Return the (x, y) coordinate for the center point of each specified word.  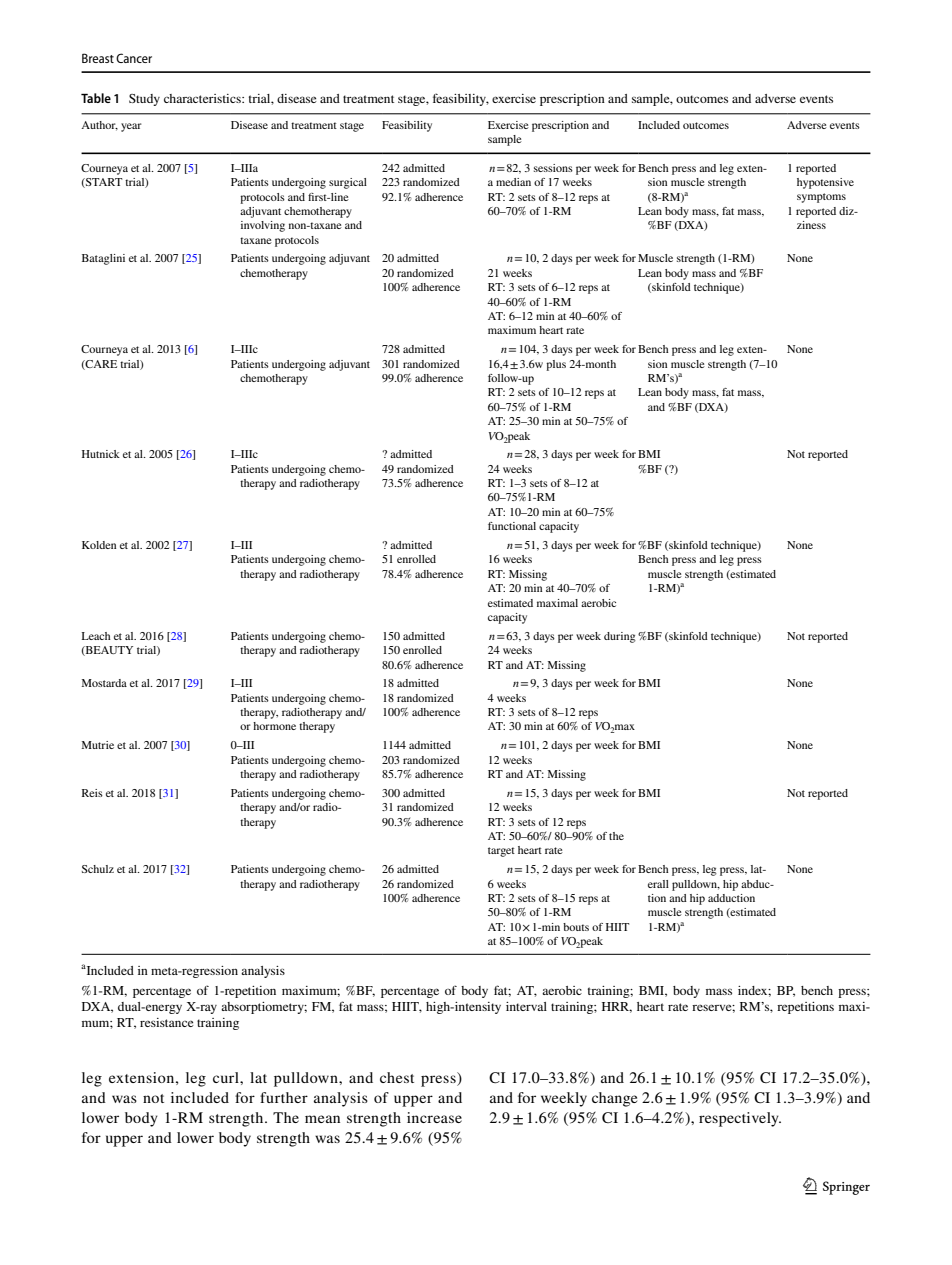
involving (263, 226)
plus (556, 365)
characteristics (203, 98)
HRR (617, 1007)
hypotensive (825, 183)
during (620, 637)
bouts (576, 927)
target (501, 852)
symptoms (821, 198)
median (513, 182)
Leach (96, 636)
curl (227, 1077)
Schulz (98, 869)
